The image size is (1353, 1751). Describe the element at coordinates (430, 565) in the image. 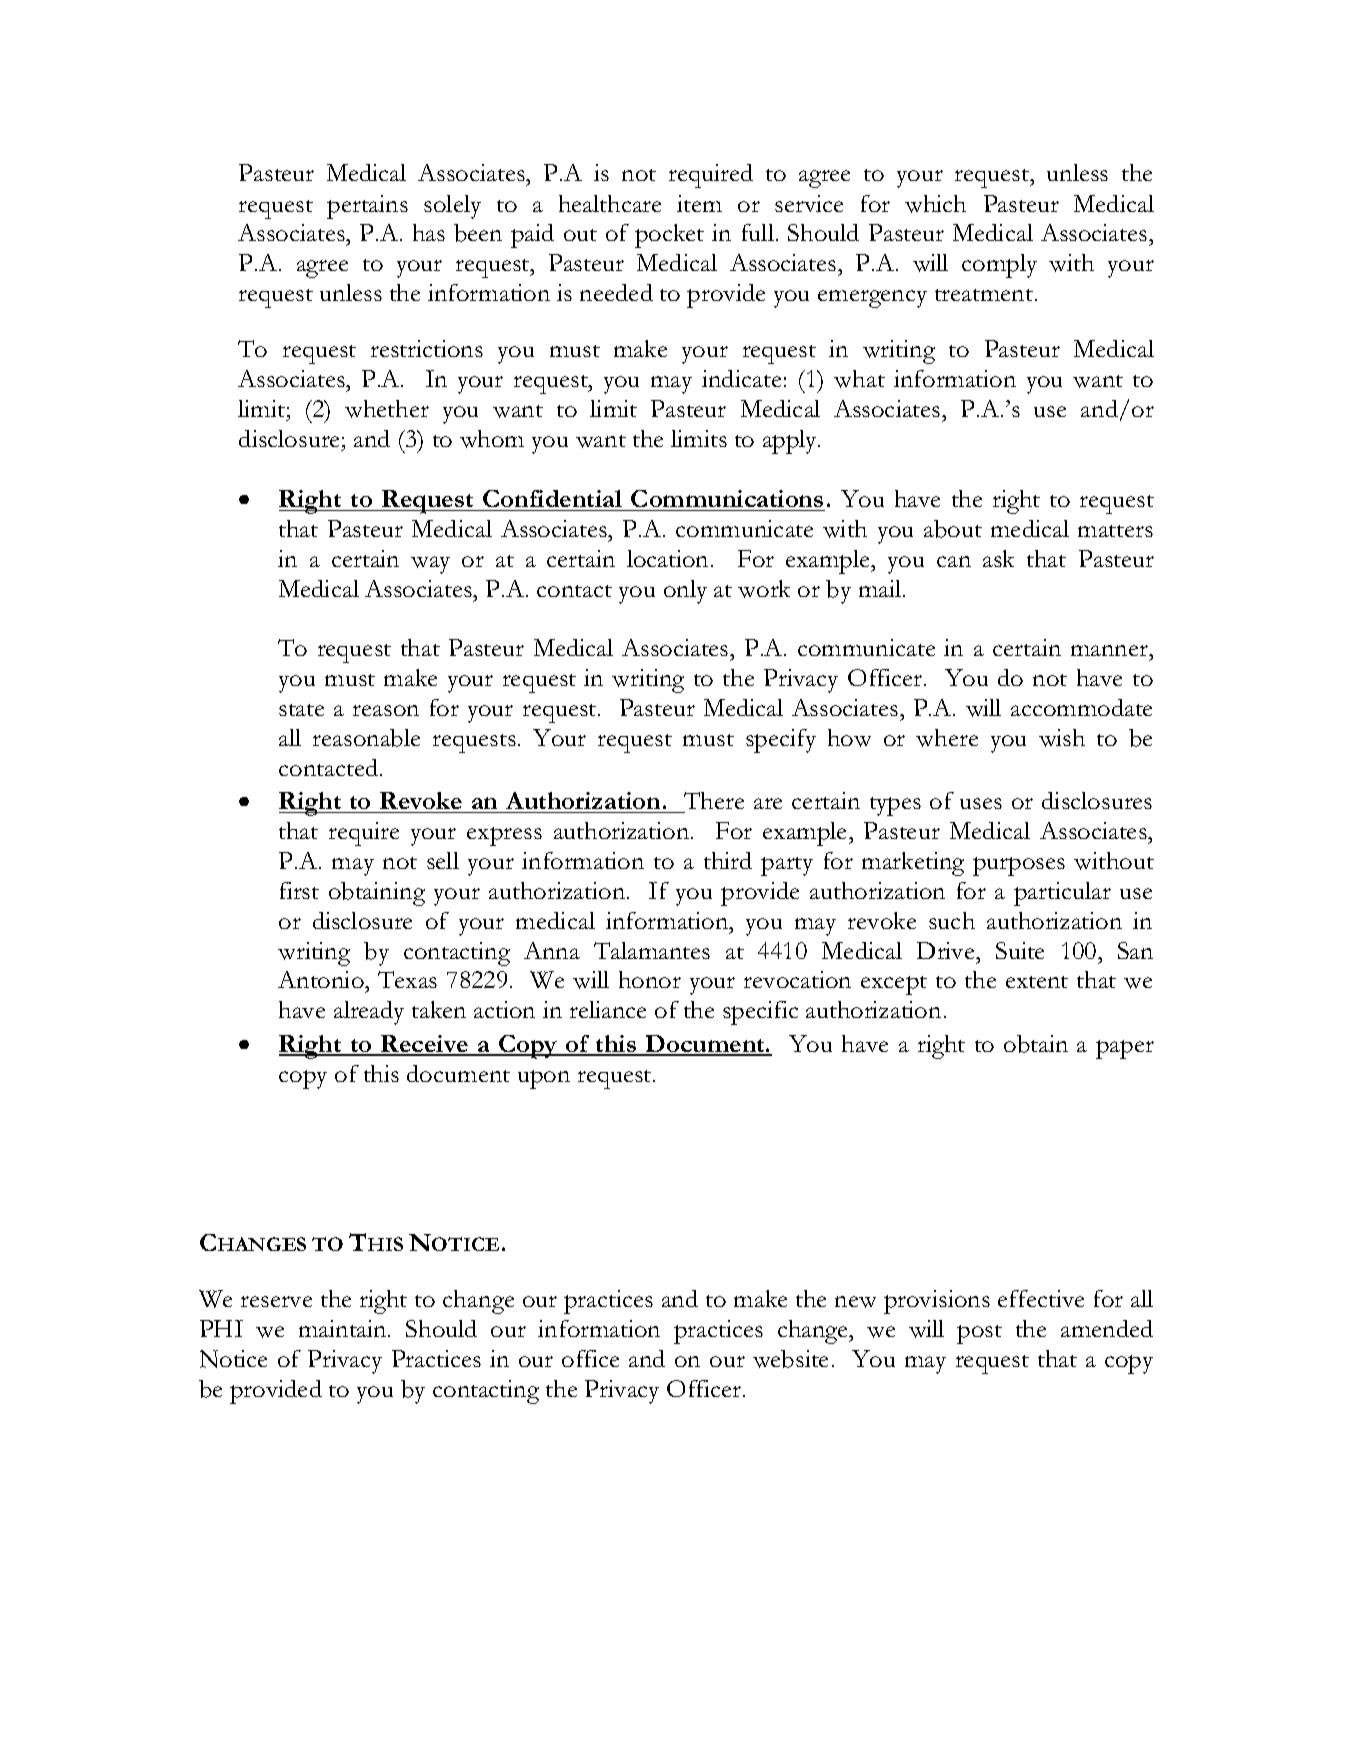

I see `way` at that location.
